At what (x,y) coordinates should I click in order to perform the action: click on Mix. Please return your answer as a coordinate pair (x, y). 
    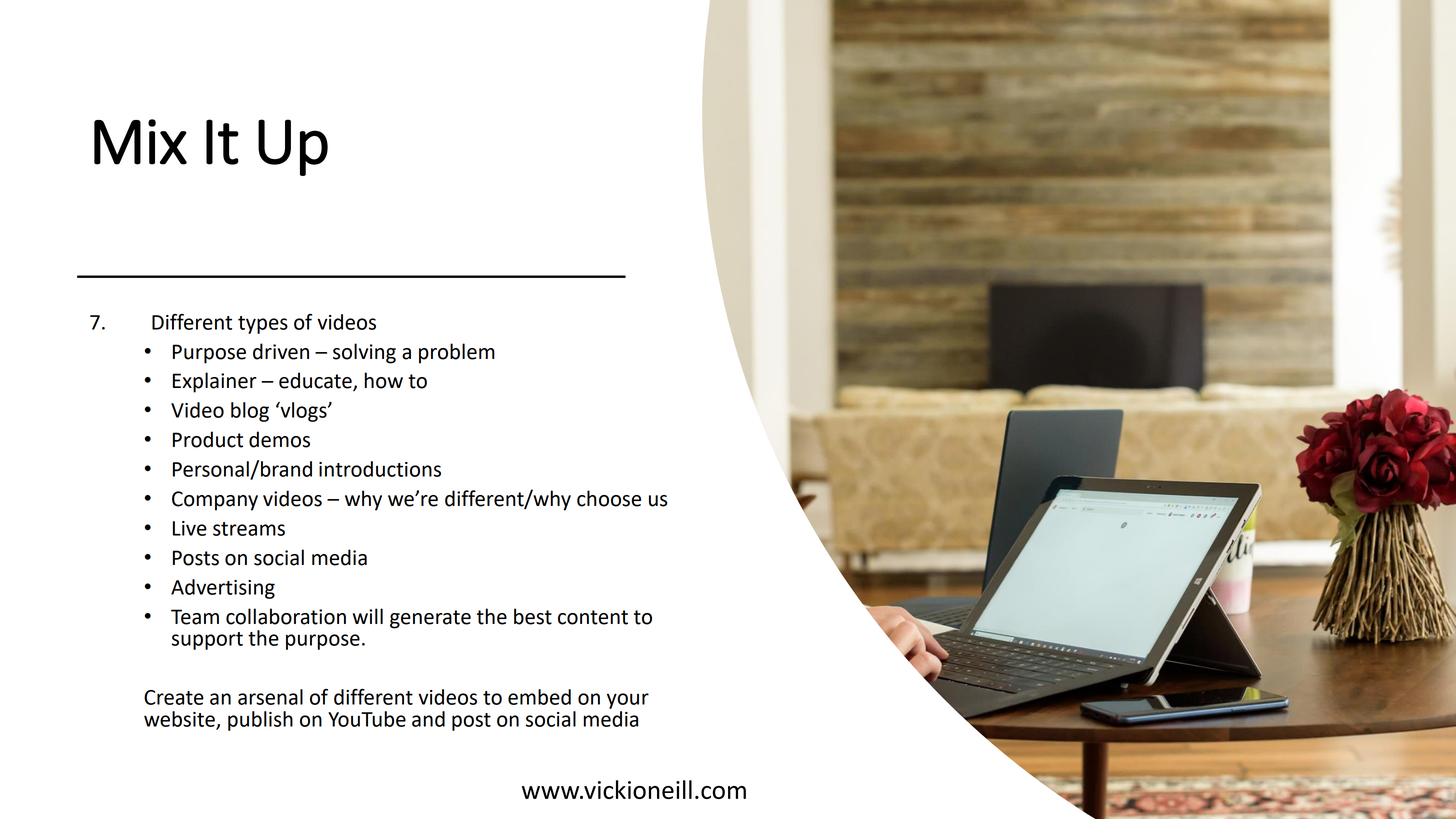
    Looking at the image, I should click on (140, 142).
